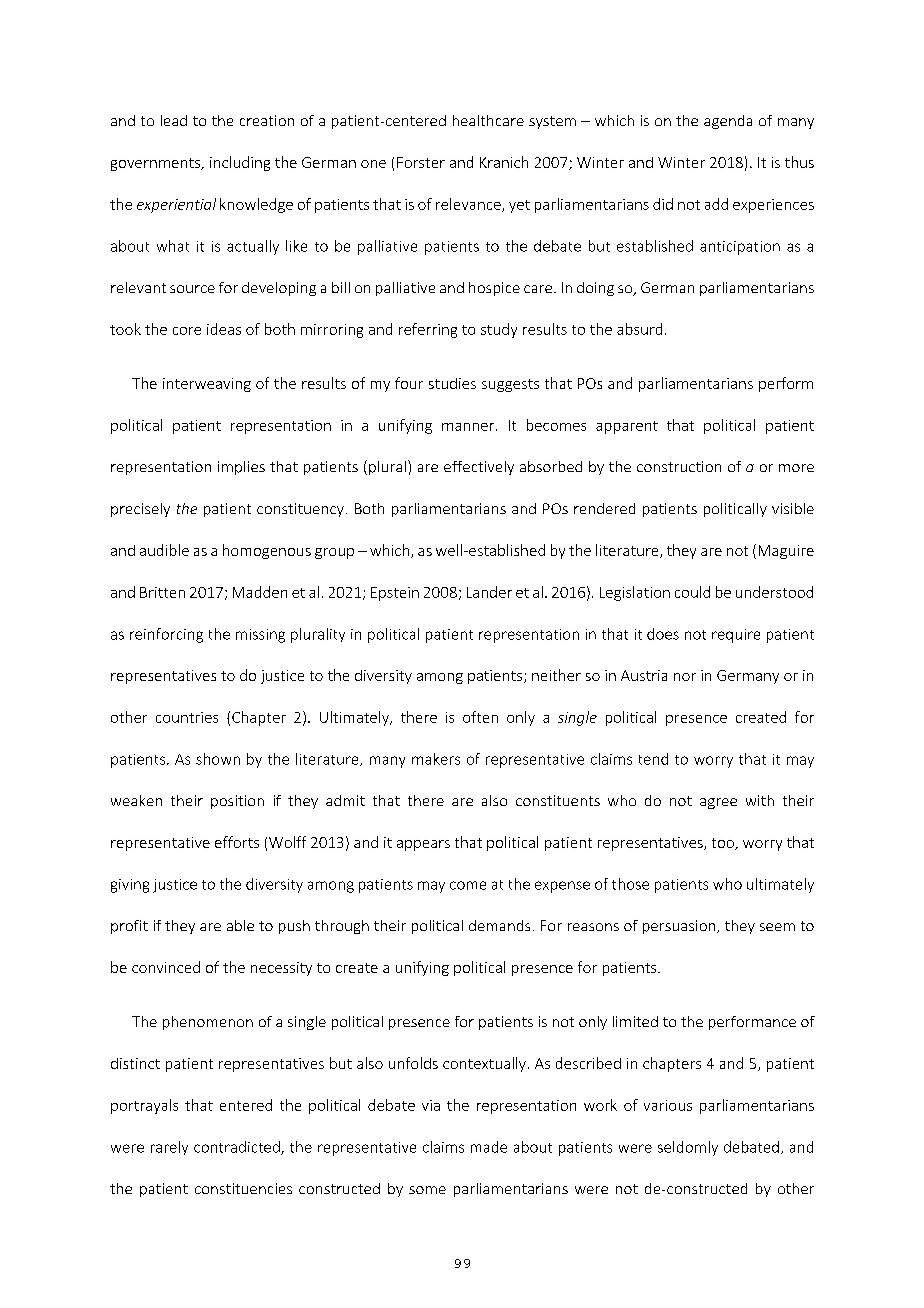 The image size is (924, 1308). I want to click on reinforcing, so click(166, 635).
